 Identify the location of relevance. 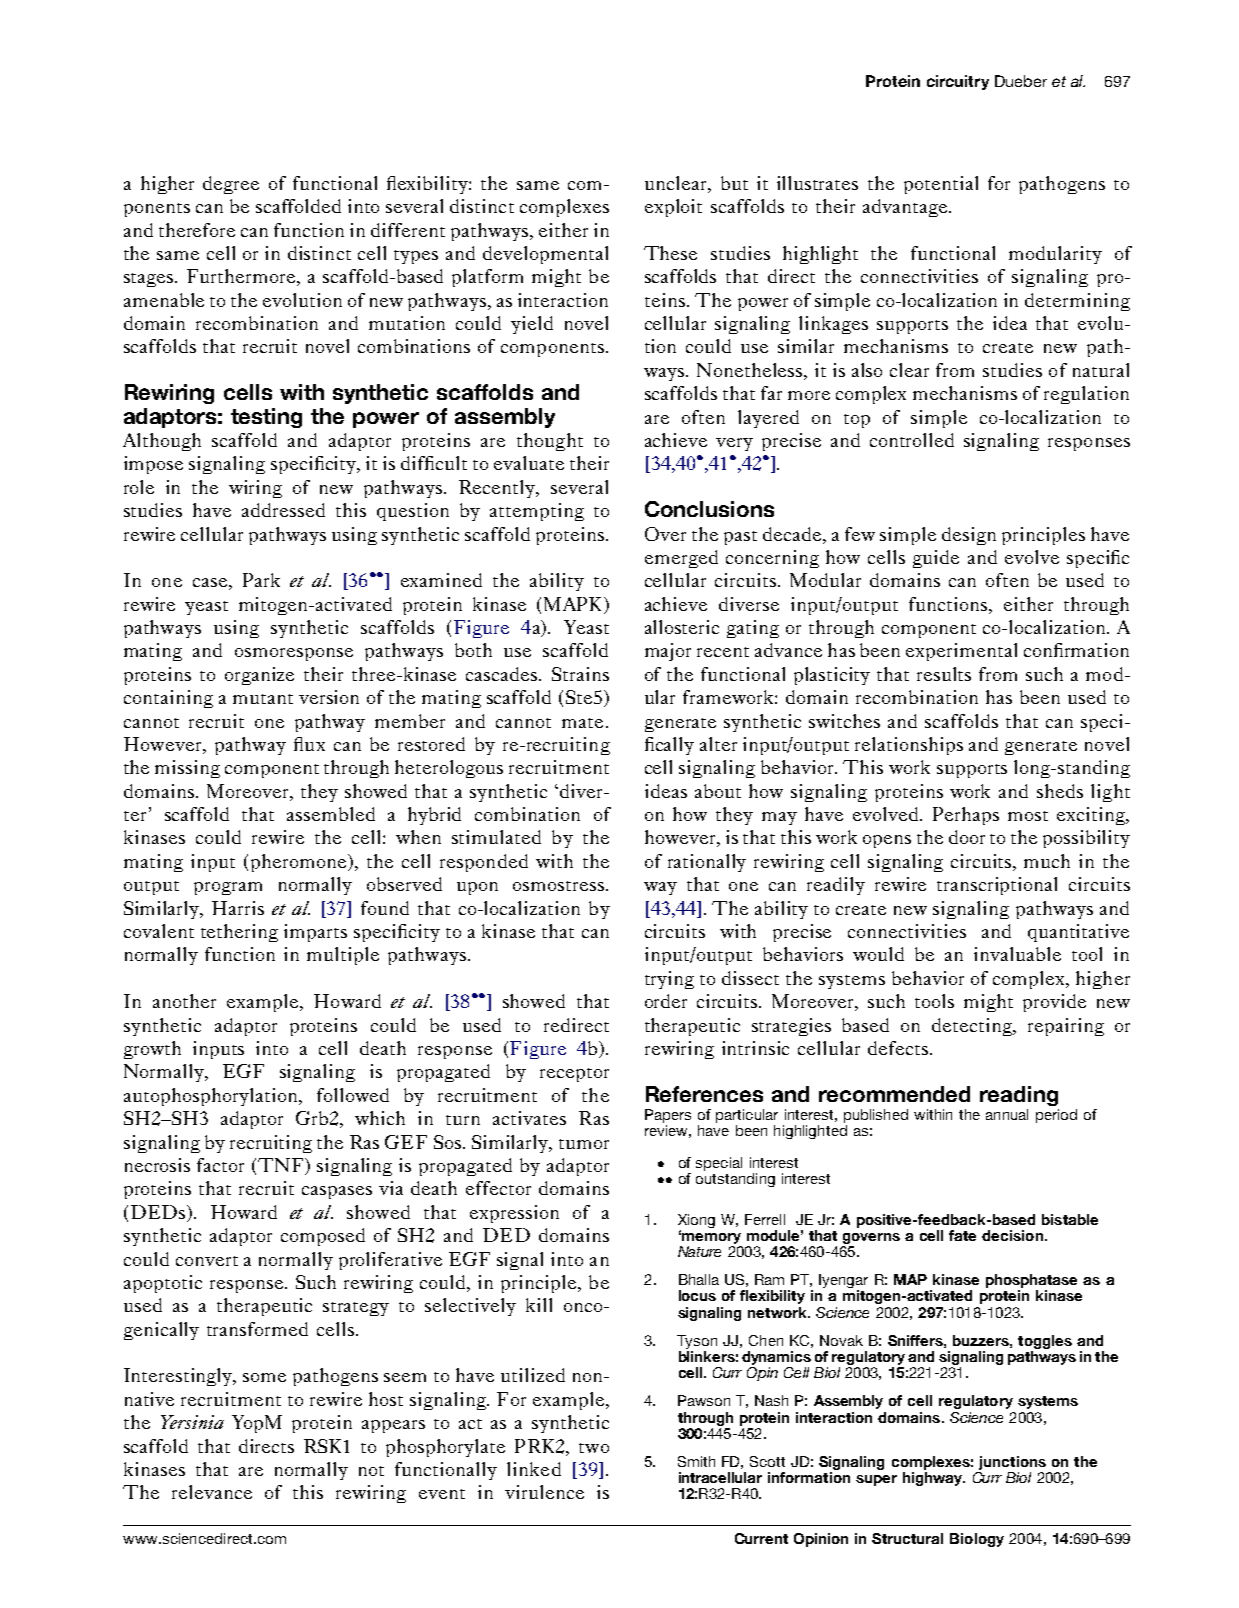
(212, 1492).
